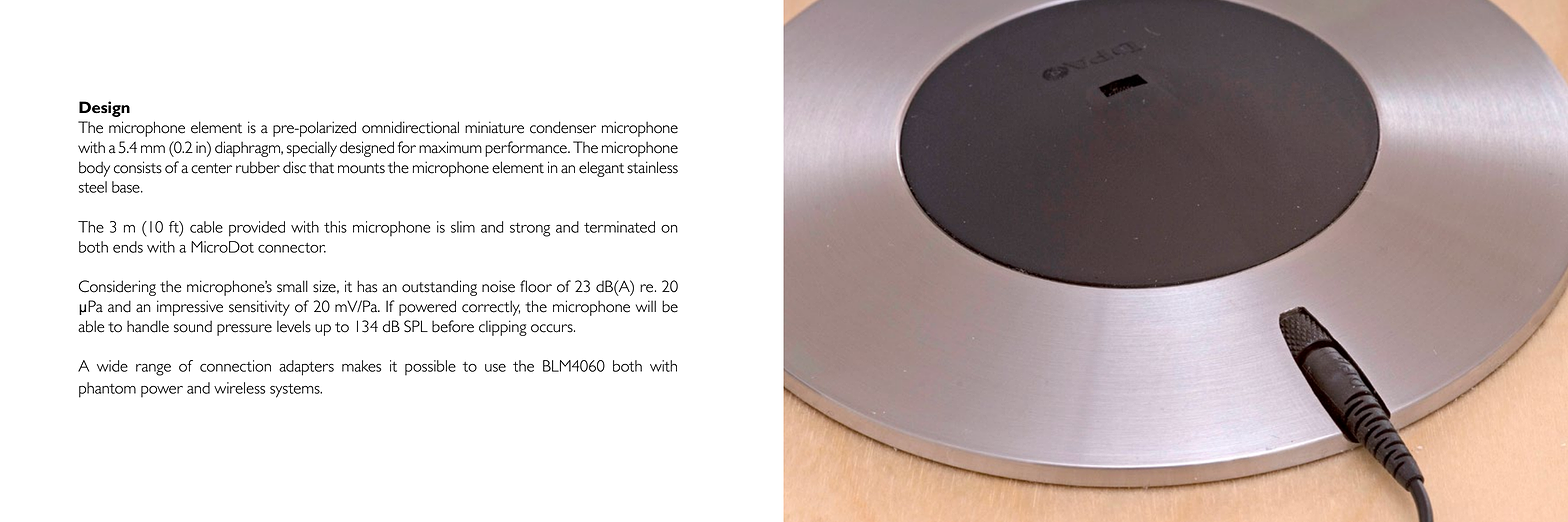  Describe the element at coordinates (190, 308) in the screenshot. I see `impressive` at that location.
